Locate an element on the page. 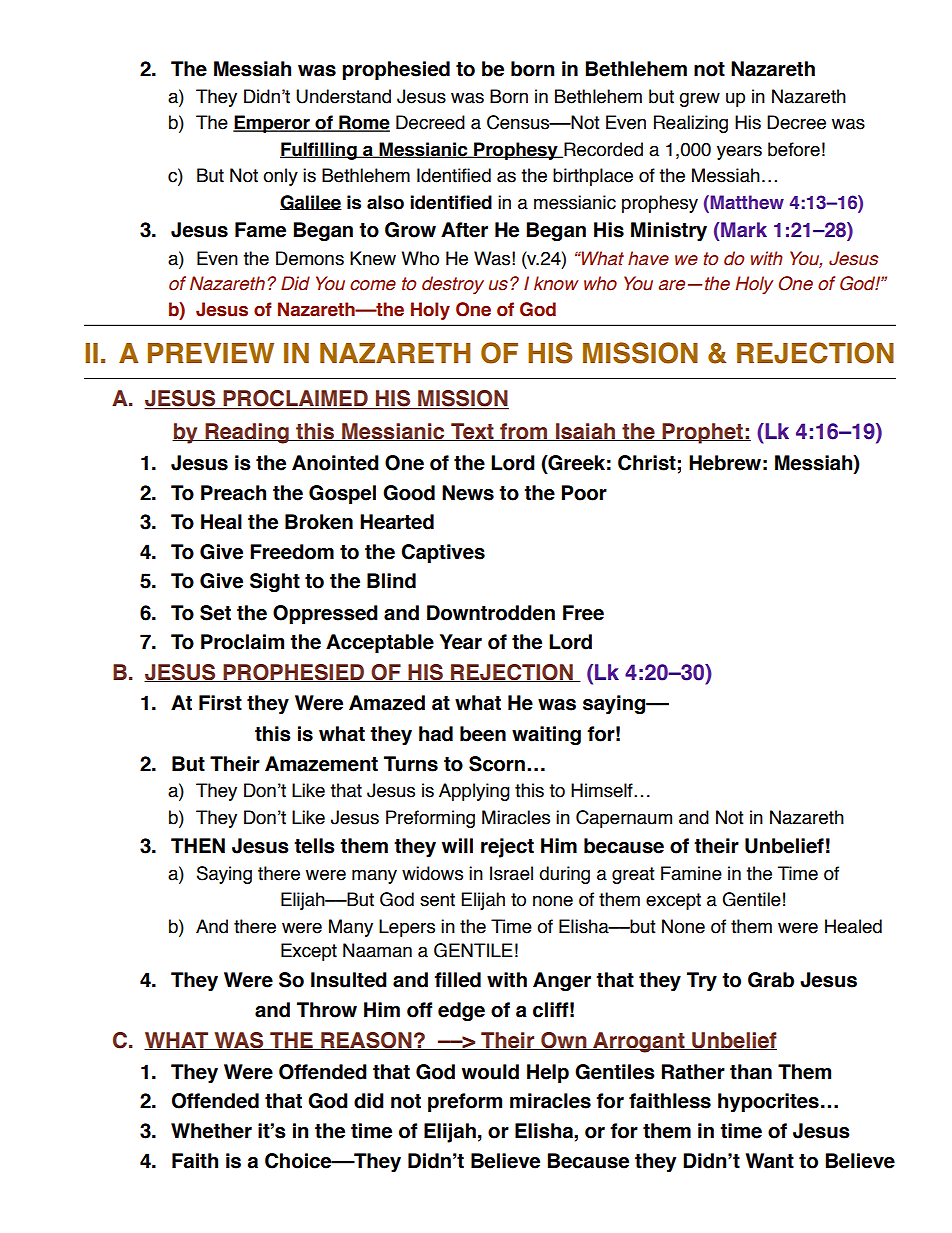  Amazement is located at coordinates (321, 764).
